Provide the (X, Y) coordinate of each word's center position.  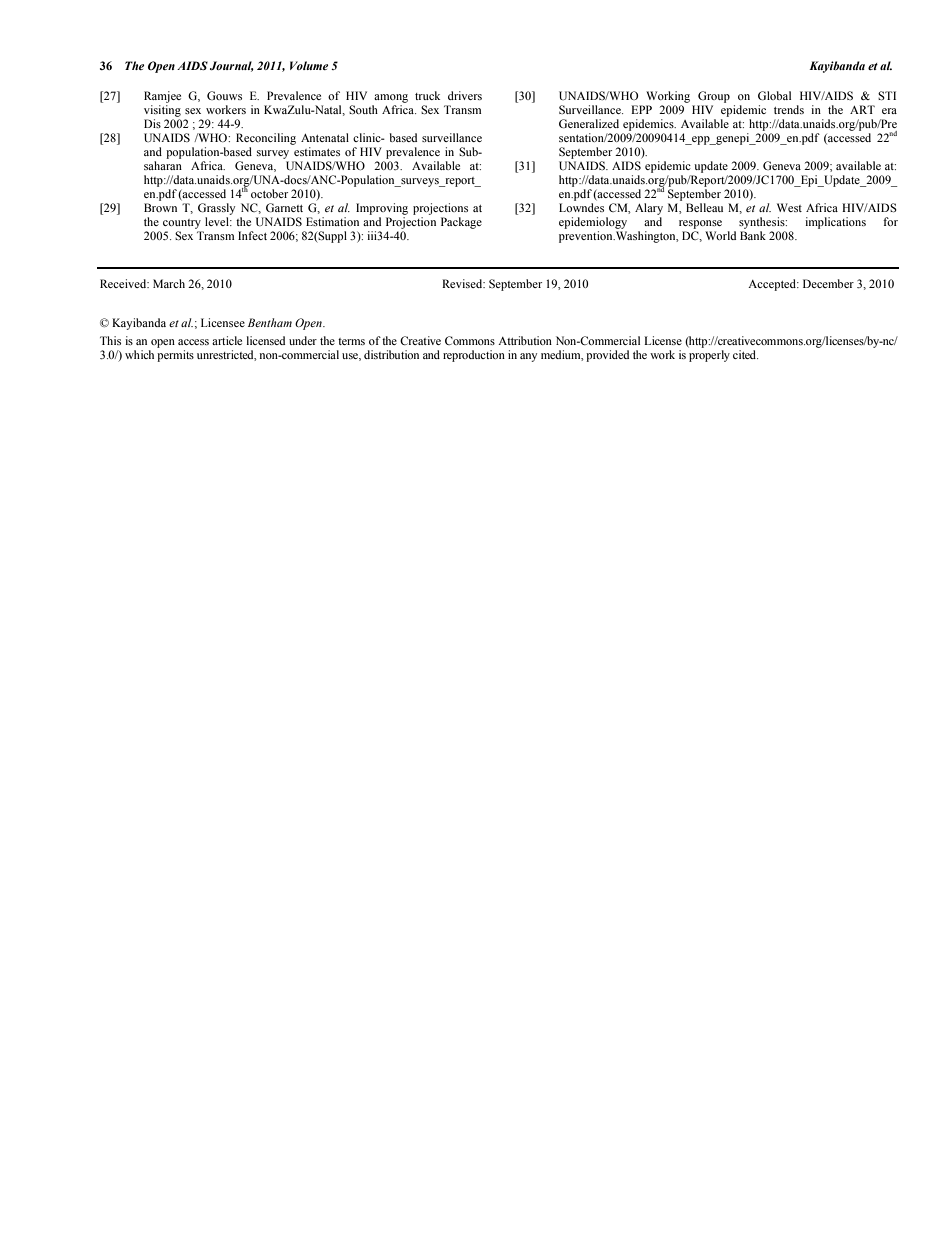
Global (774, 95)
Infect (252, 235)
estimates (317, 151)
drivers (465, 95)
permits (175, 356)
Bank (753, 235)
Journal (232, 66)
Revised (463, 283)
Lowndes (581, 207)
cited (745, 354)
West (789, 207)
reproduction (474, 356)
